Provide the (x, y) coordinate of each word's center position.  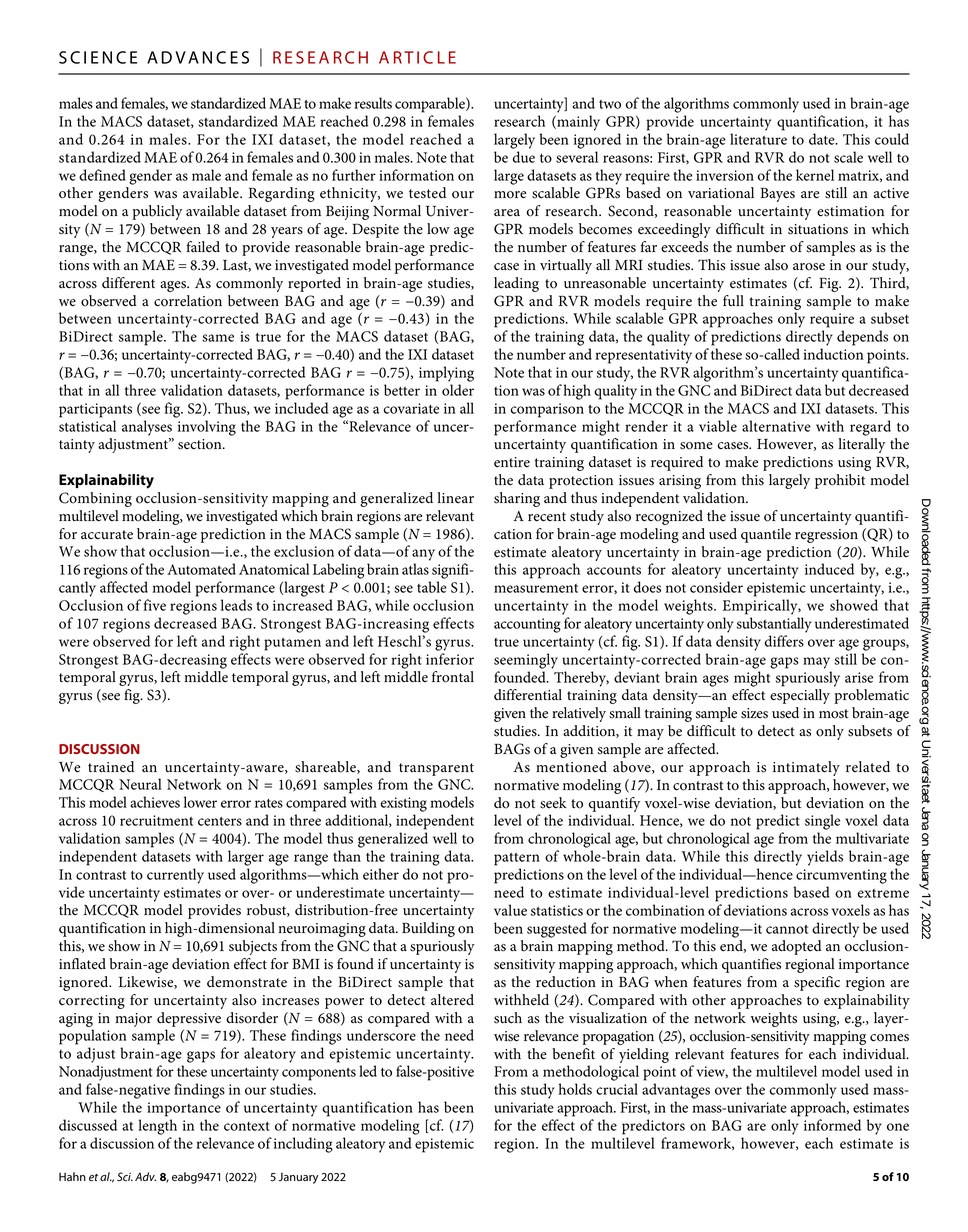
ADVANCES (198, 57)
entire (512, 462)
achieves (155, 802)
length (157, 1127)
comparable (431, 105)
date (823, 139)
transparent (436, 769)
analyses (147, 428)
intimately (806, 768)
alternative (776, 426)
